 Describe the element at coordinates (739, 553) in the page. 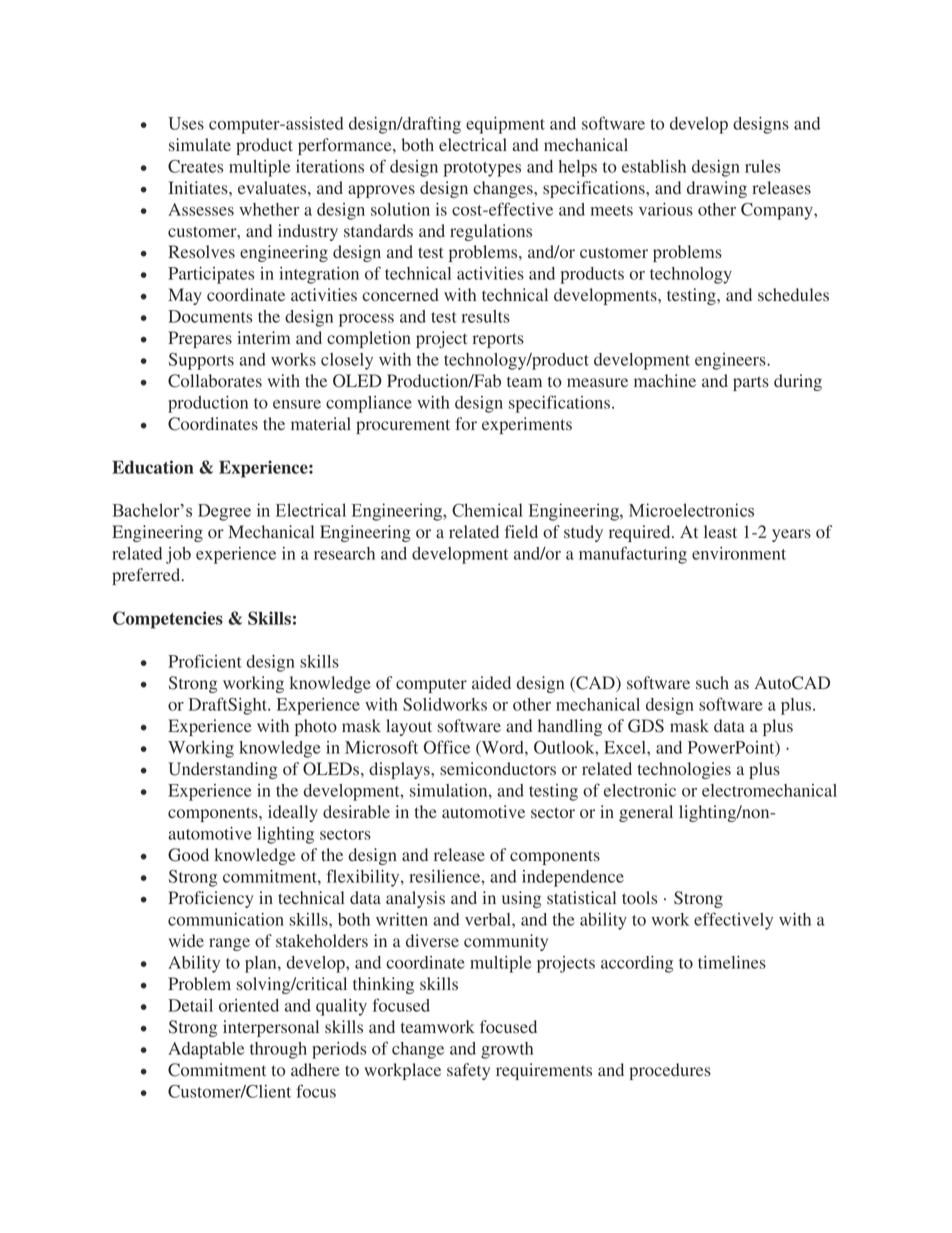

I see `environment` at that location.
